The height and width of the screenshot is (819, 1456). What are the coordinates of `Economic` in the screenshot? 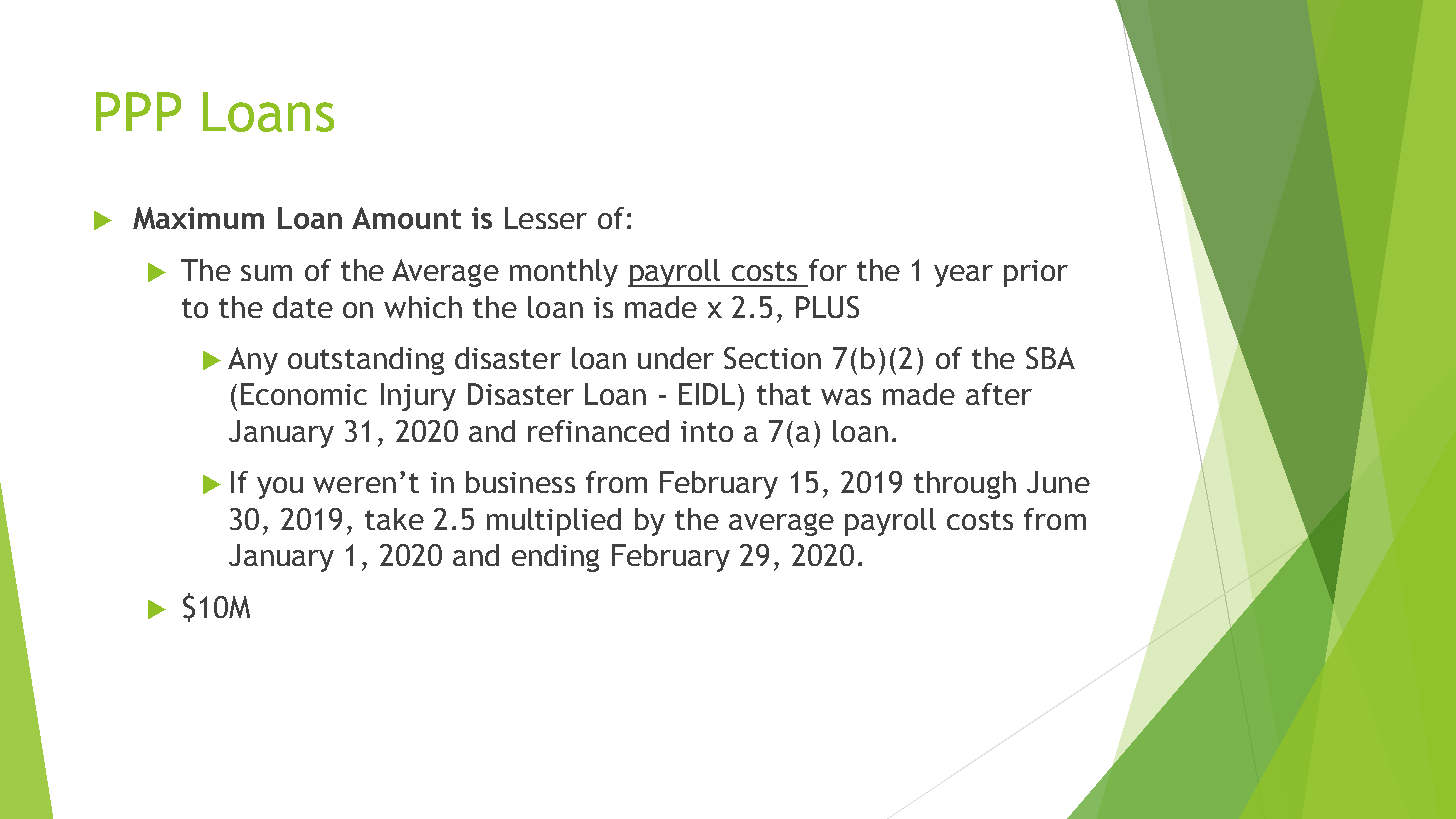 It's located at (304, 394).
